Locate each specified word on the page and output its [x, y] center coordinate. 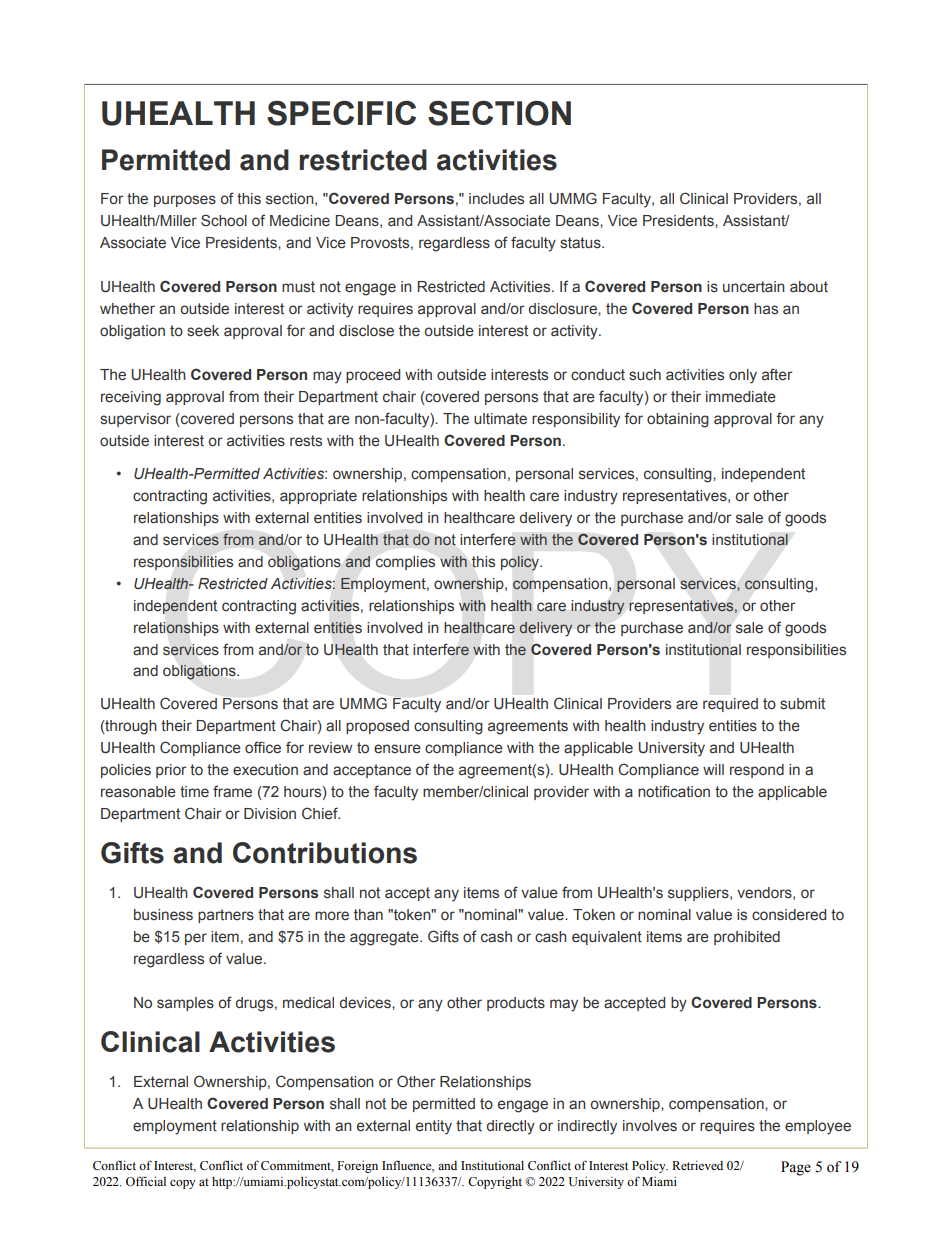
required [730, 705]
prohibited [747, 938]
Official [146, 1181]
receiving [131, 398]
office [263, 747]
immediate [741, 397]
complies [405, 563]
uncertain [754, 287]
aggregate [385, 938]
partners [226, 916]
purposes [185, 201]
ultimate [500, 419]
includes [496, 199]
